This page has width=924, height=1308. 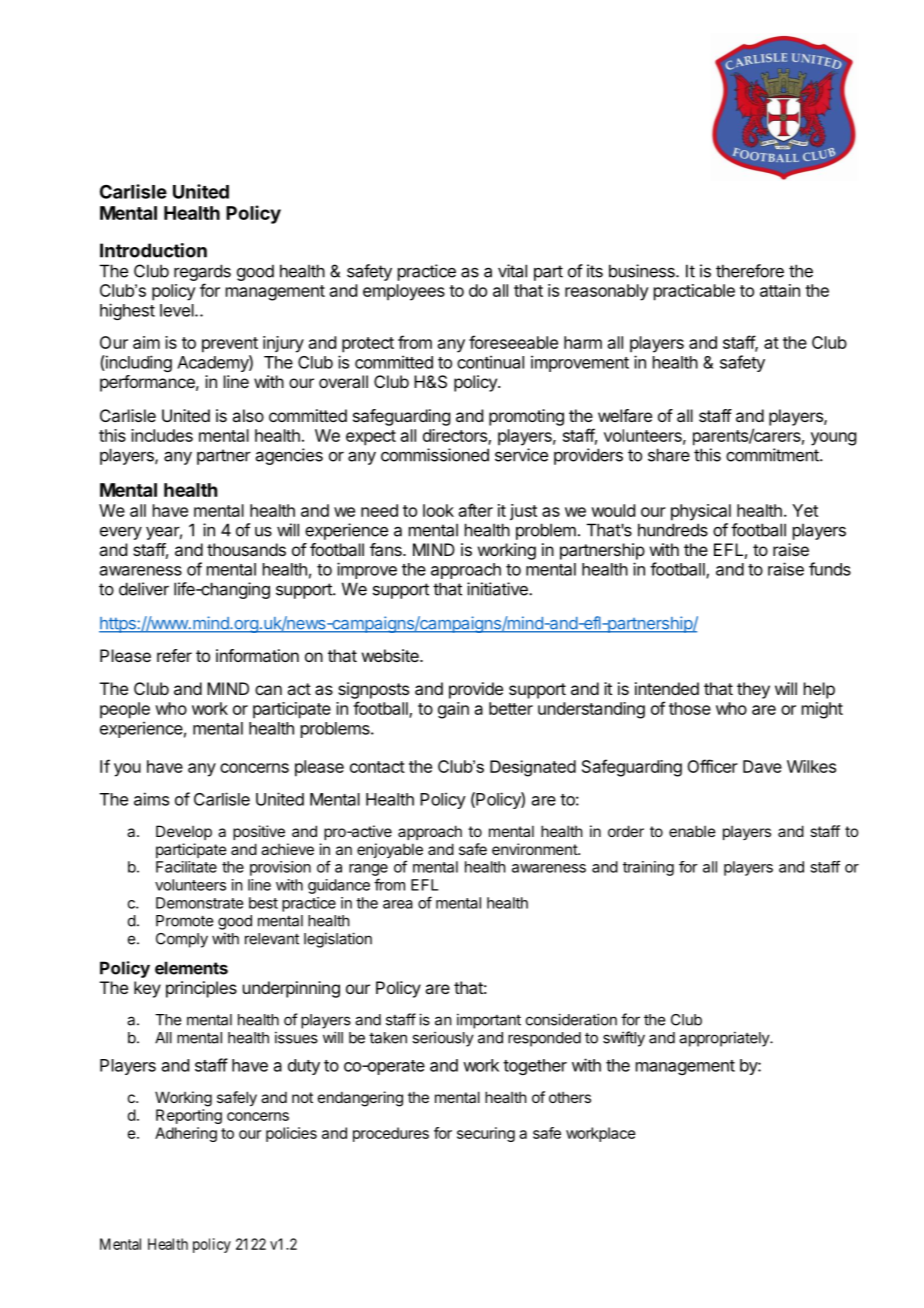 What do you see at coordinates (189, 1116) in the page?
I see `Reporting` at bounding box center [189, 1116].
